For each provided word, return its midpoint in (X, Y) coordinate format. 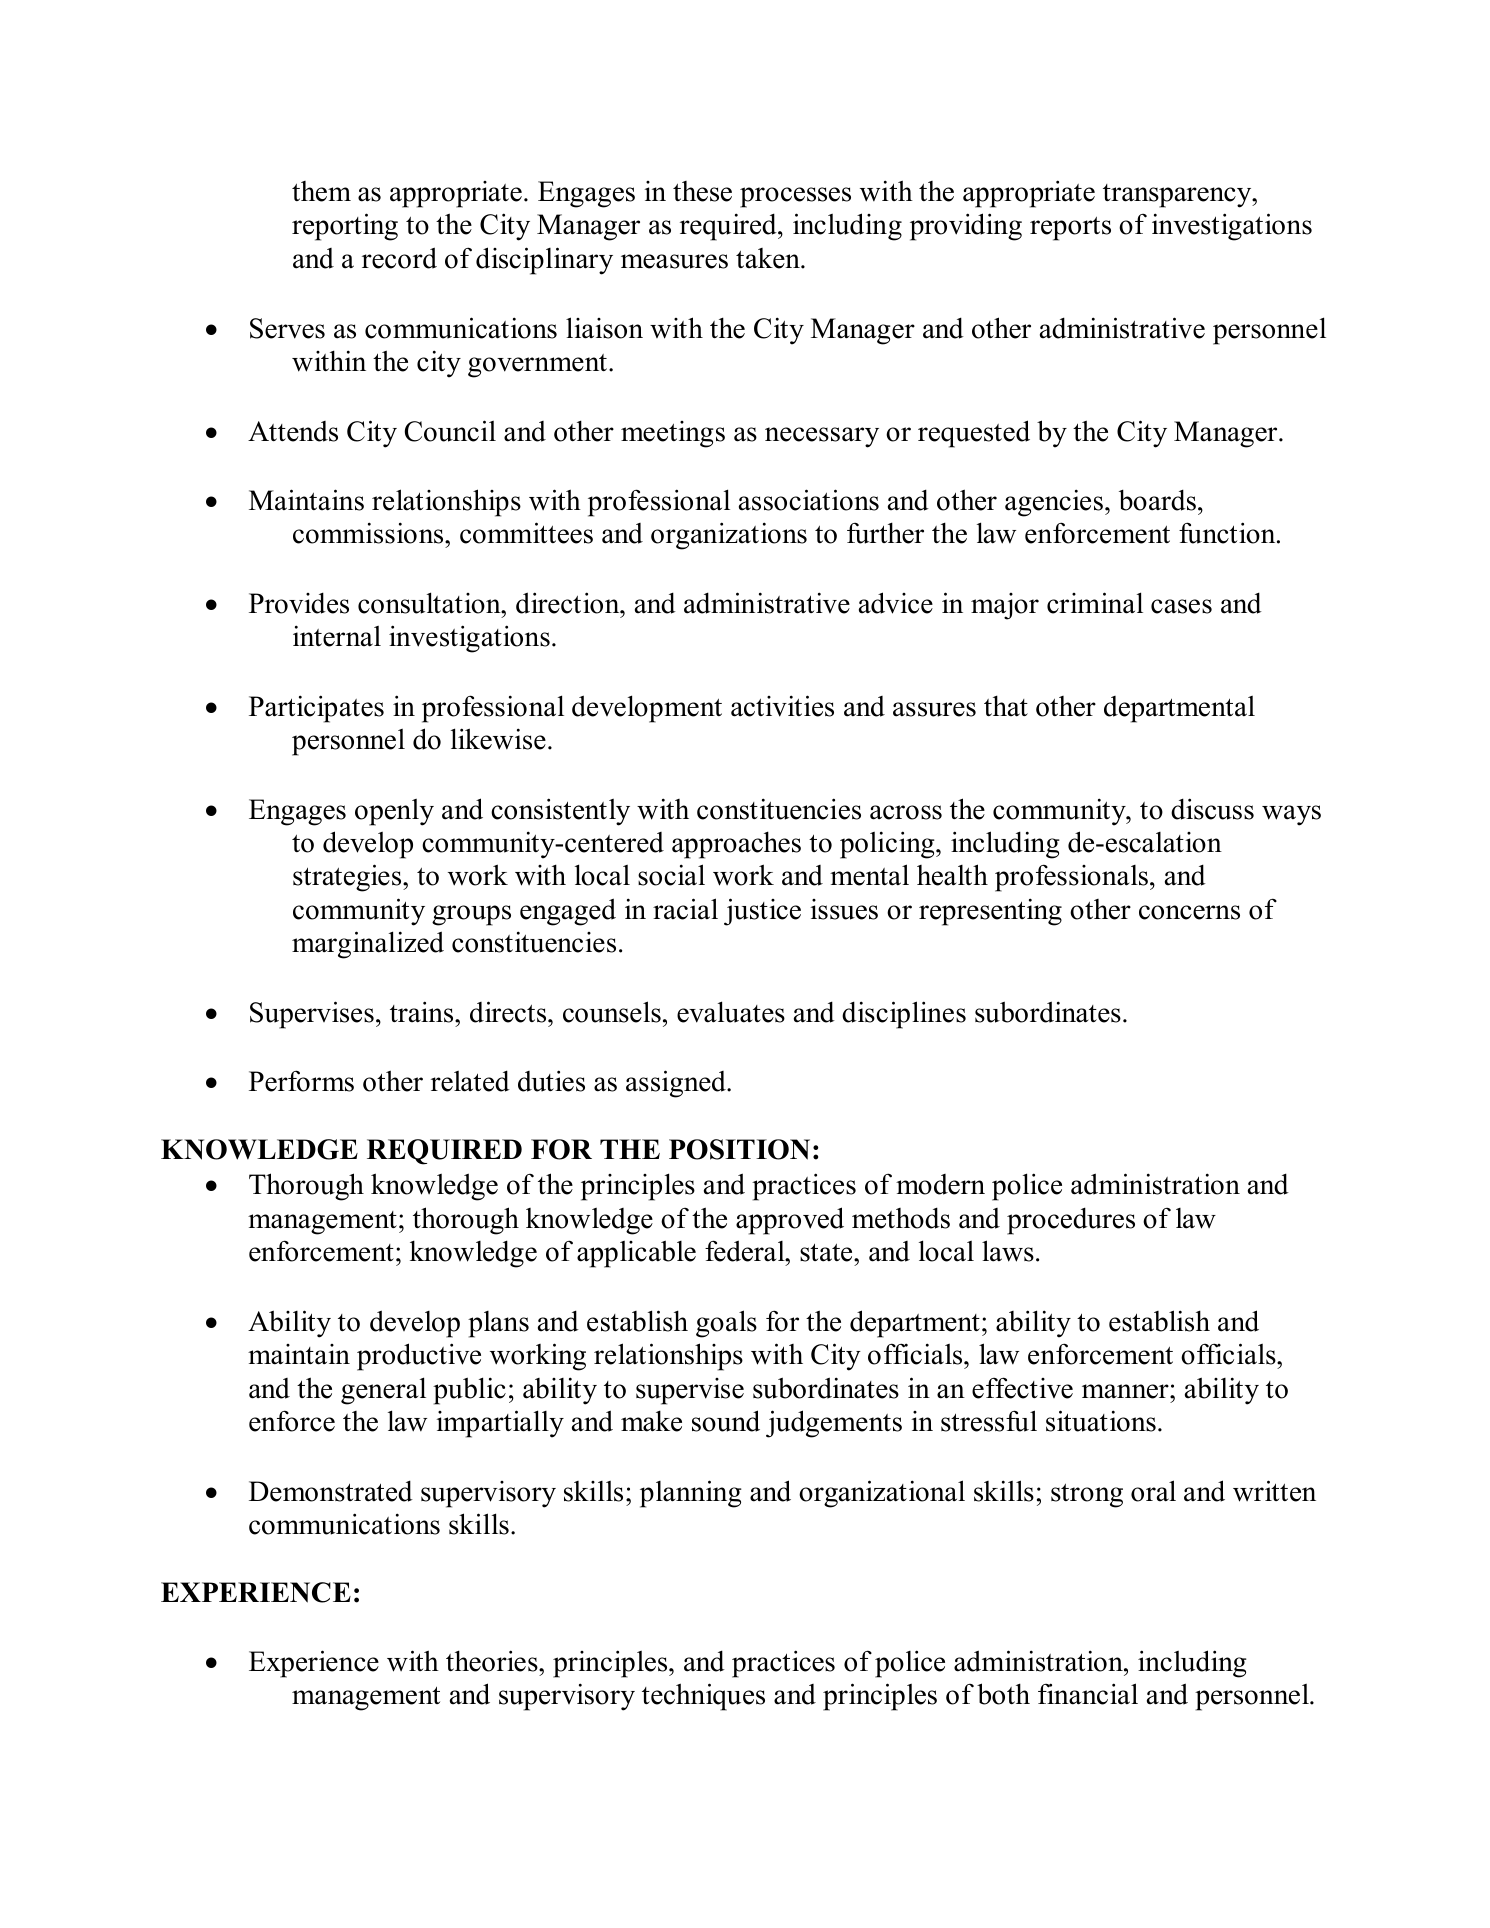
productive (419, 1357)
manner (1126, 1391)
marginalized (368, 945)
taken (769, 258)
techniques (703, 1697)
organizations (729, 536)
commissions (369, 533)
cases (1181, 606)
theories (493, 1661)
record (399, 258)
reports (1070, 229)
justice (762, 912)
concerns (1189, 912)
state (827, 1253)
